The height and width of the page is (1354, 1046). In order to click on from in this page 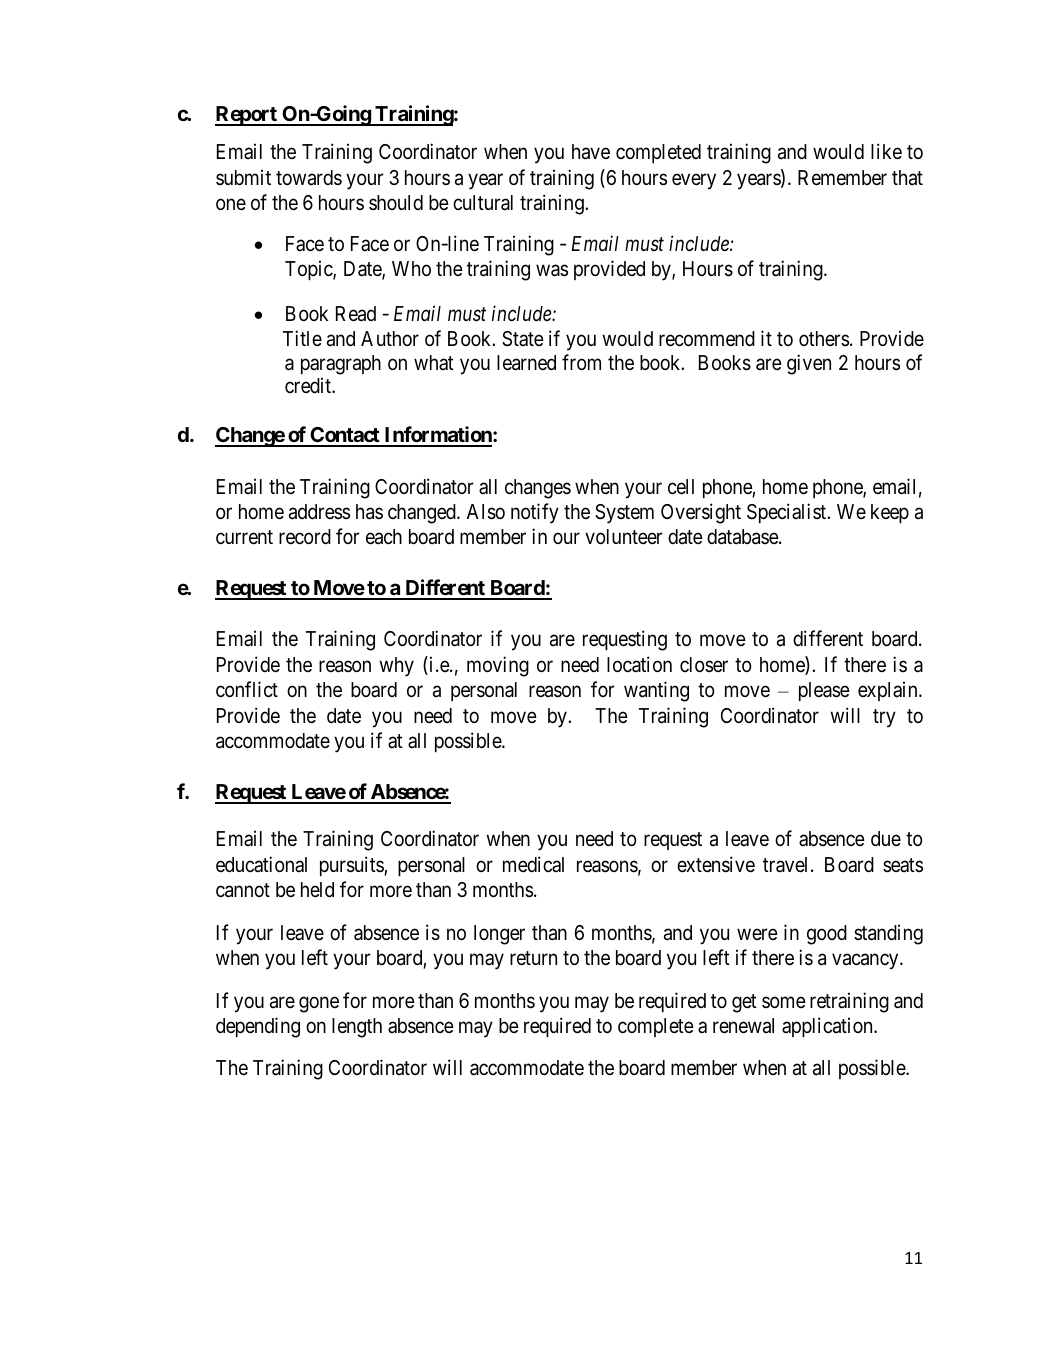, I will do `click(581, 362)`.
